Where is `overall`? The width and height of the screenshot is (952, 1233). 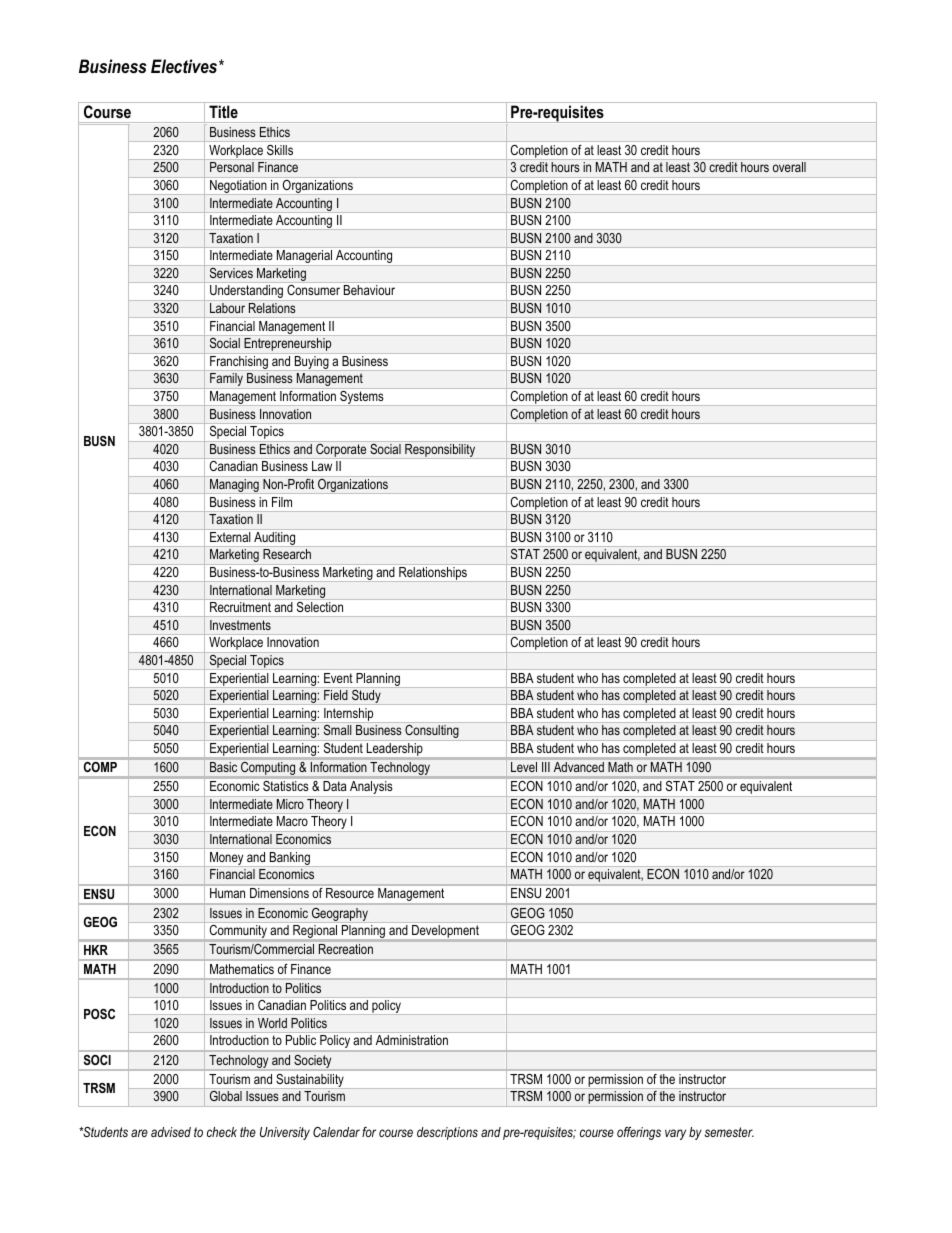 overall is located at coordinates (789, 167).
